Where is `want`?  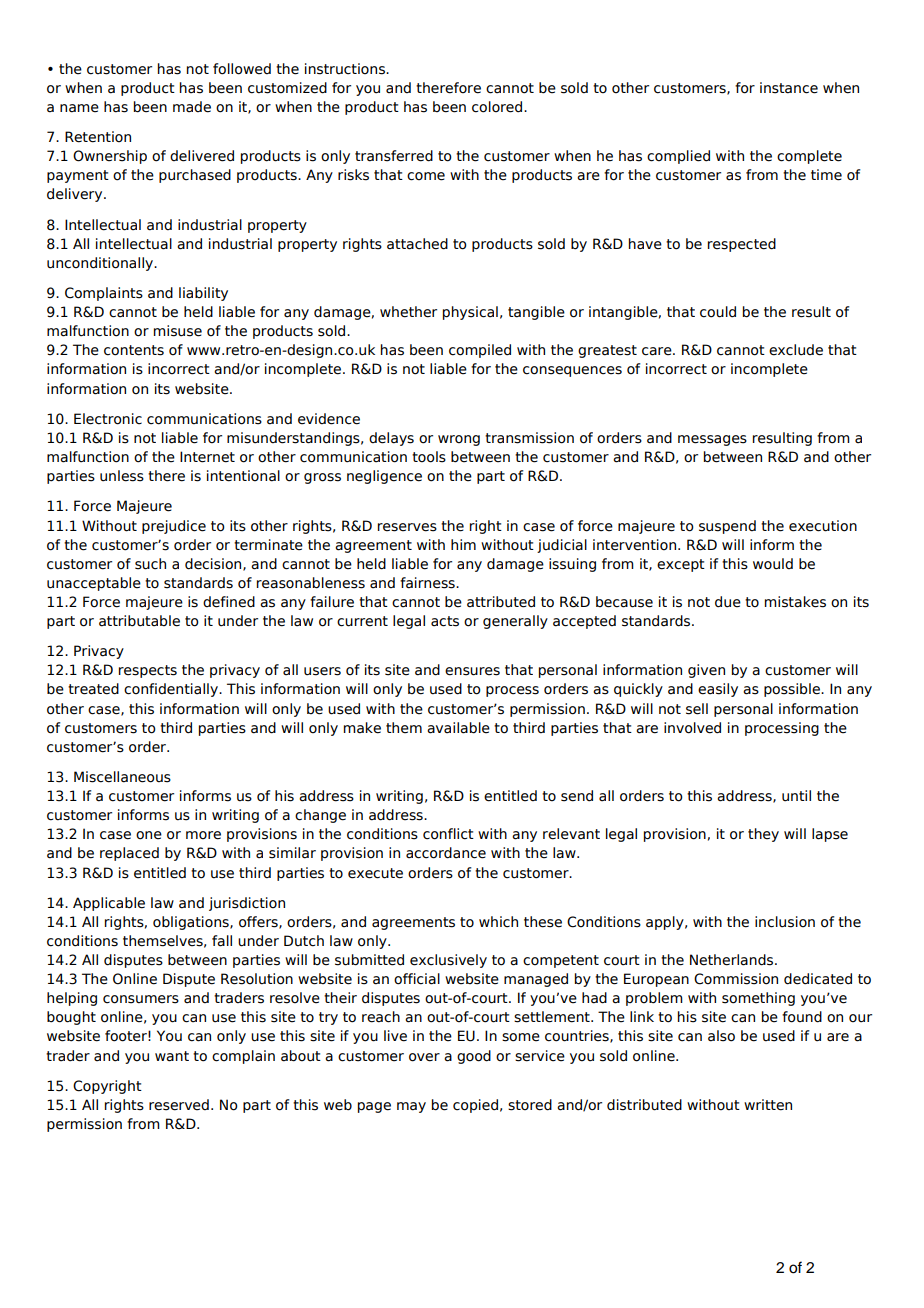 want is located at coordinates (172, 1056).
